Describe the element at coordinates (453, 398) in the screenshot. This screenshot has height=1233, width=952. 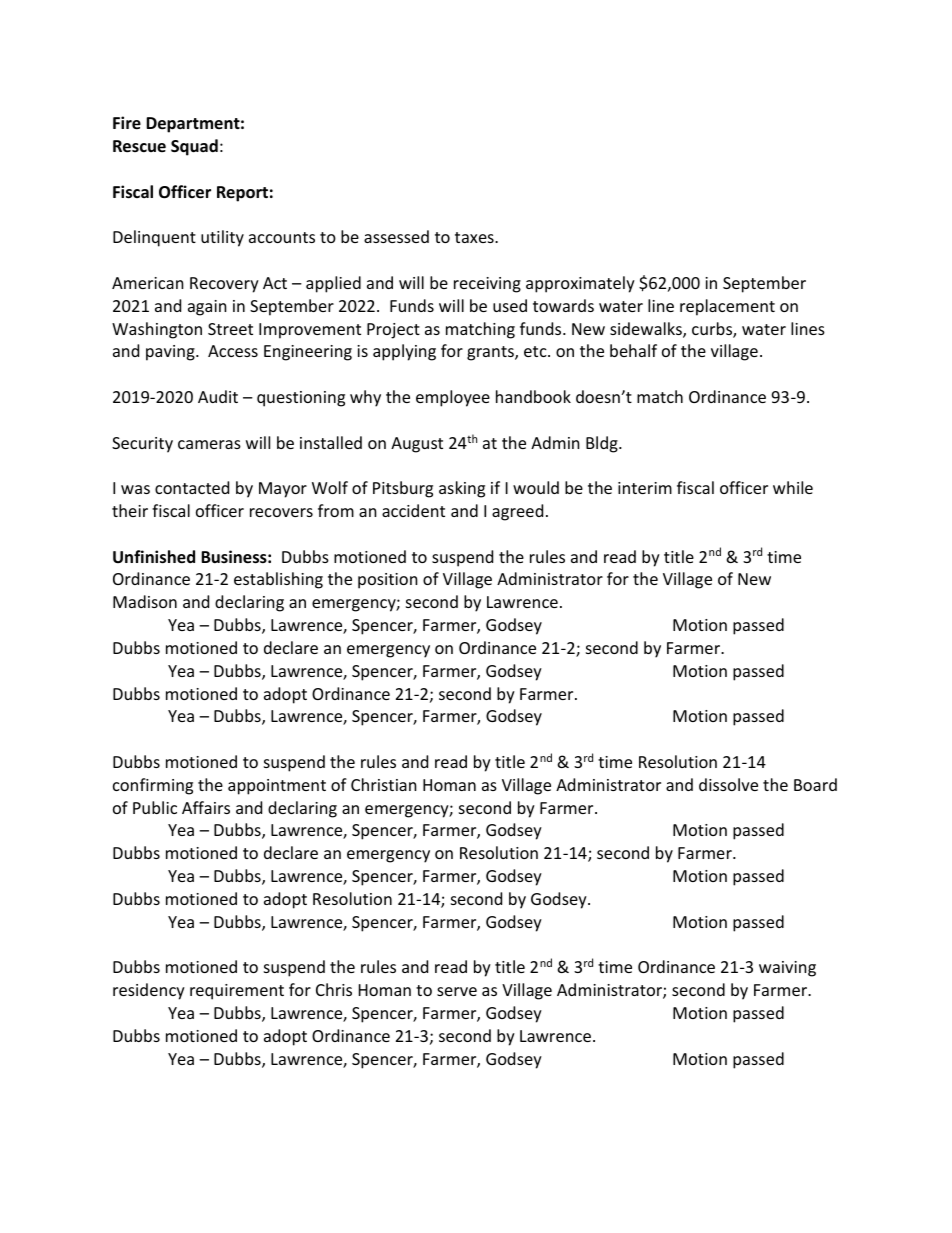
I see `employee` at that location.
